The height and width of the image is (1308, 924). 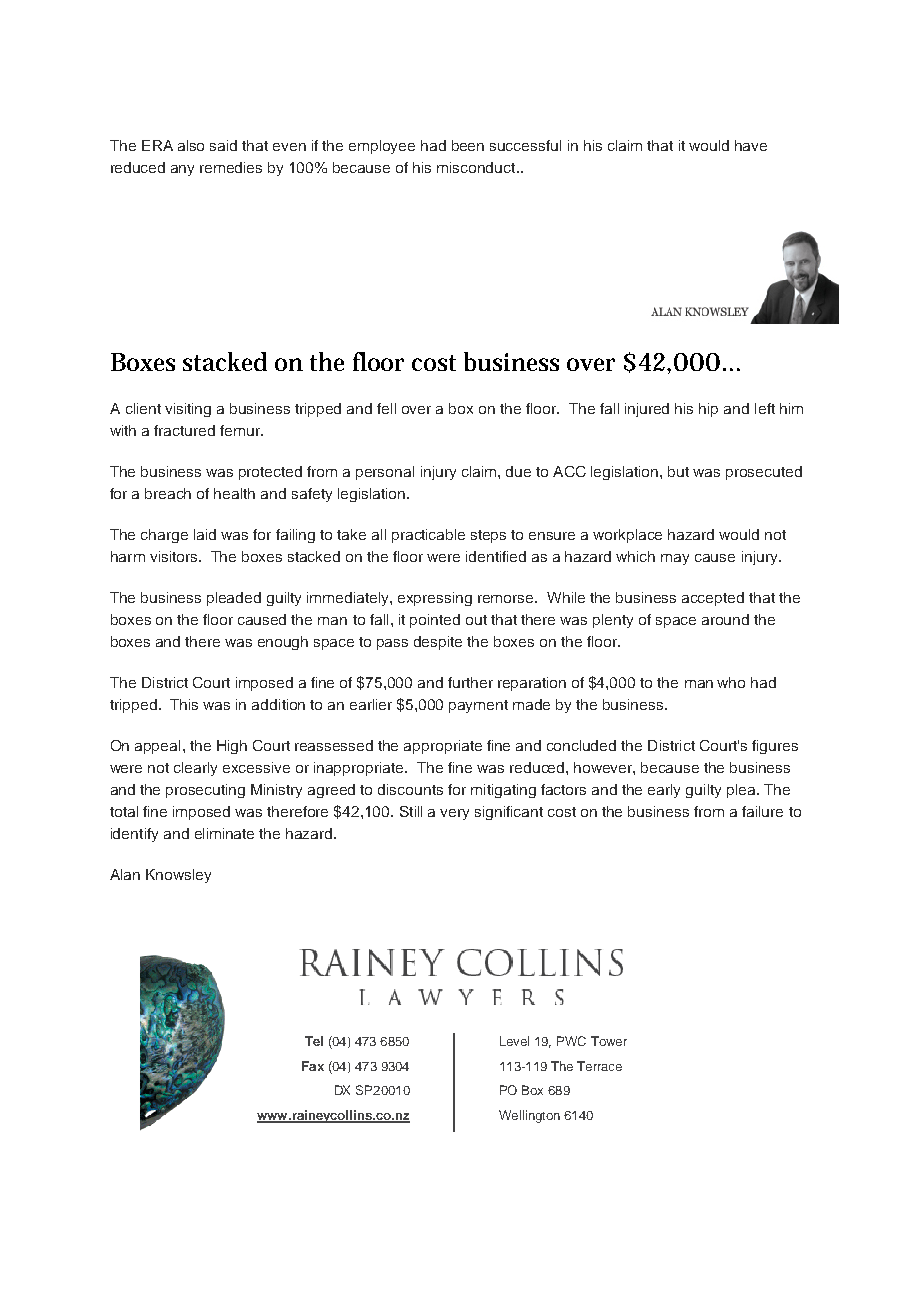 What do you see at coordinates (182, 170) in the image?
I see `any` at bounding box center [182, 170].
